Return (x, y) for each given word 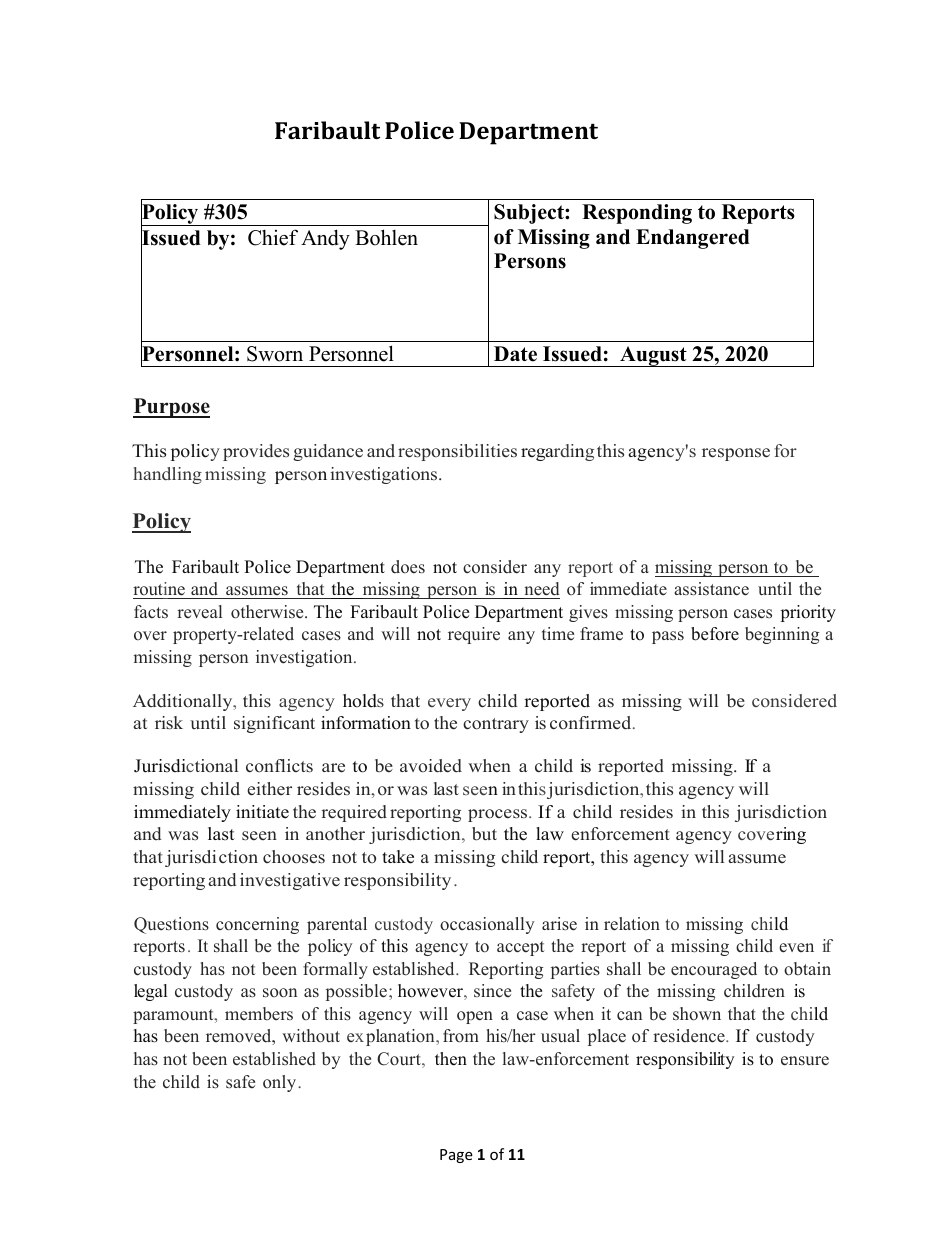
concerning (257, 925)
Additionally (184, 702)
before (715, 634)
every (449, 704)
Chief (273, 237)
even (796, 948)
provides (256, 452)
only (281, 1083)
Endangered (693, 239)
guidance (328, 452)
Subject (530, 214)
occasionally (487, 925)
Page (456, 1156)
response (736, 454)
